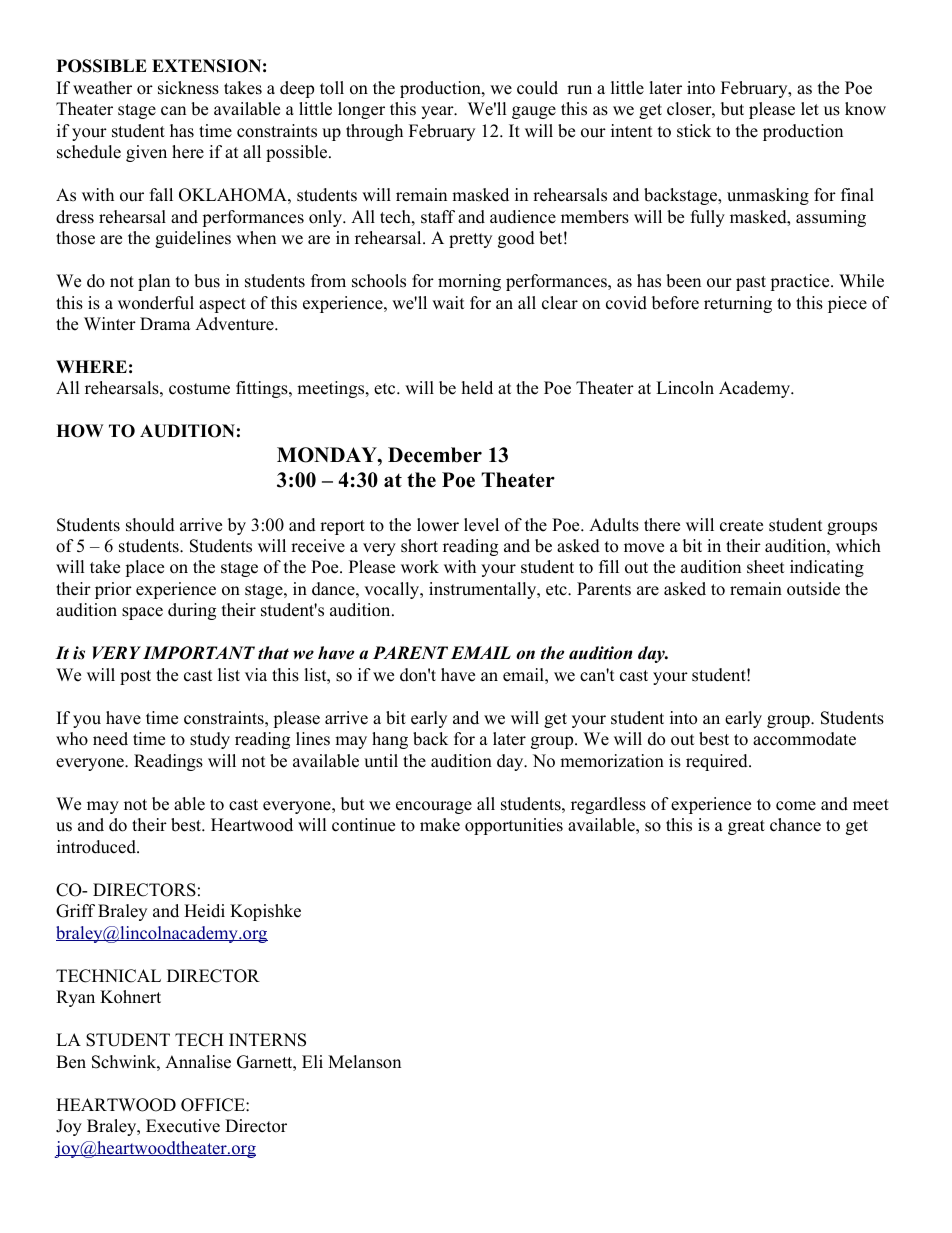 The image size is (952, 1233). I want to click on hang, so click(390, 740).
